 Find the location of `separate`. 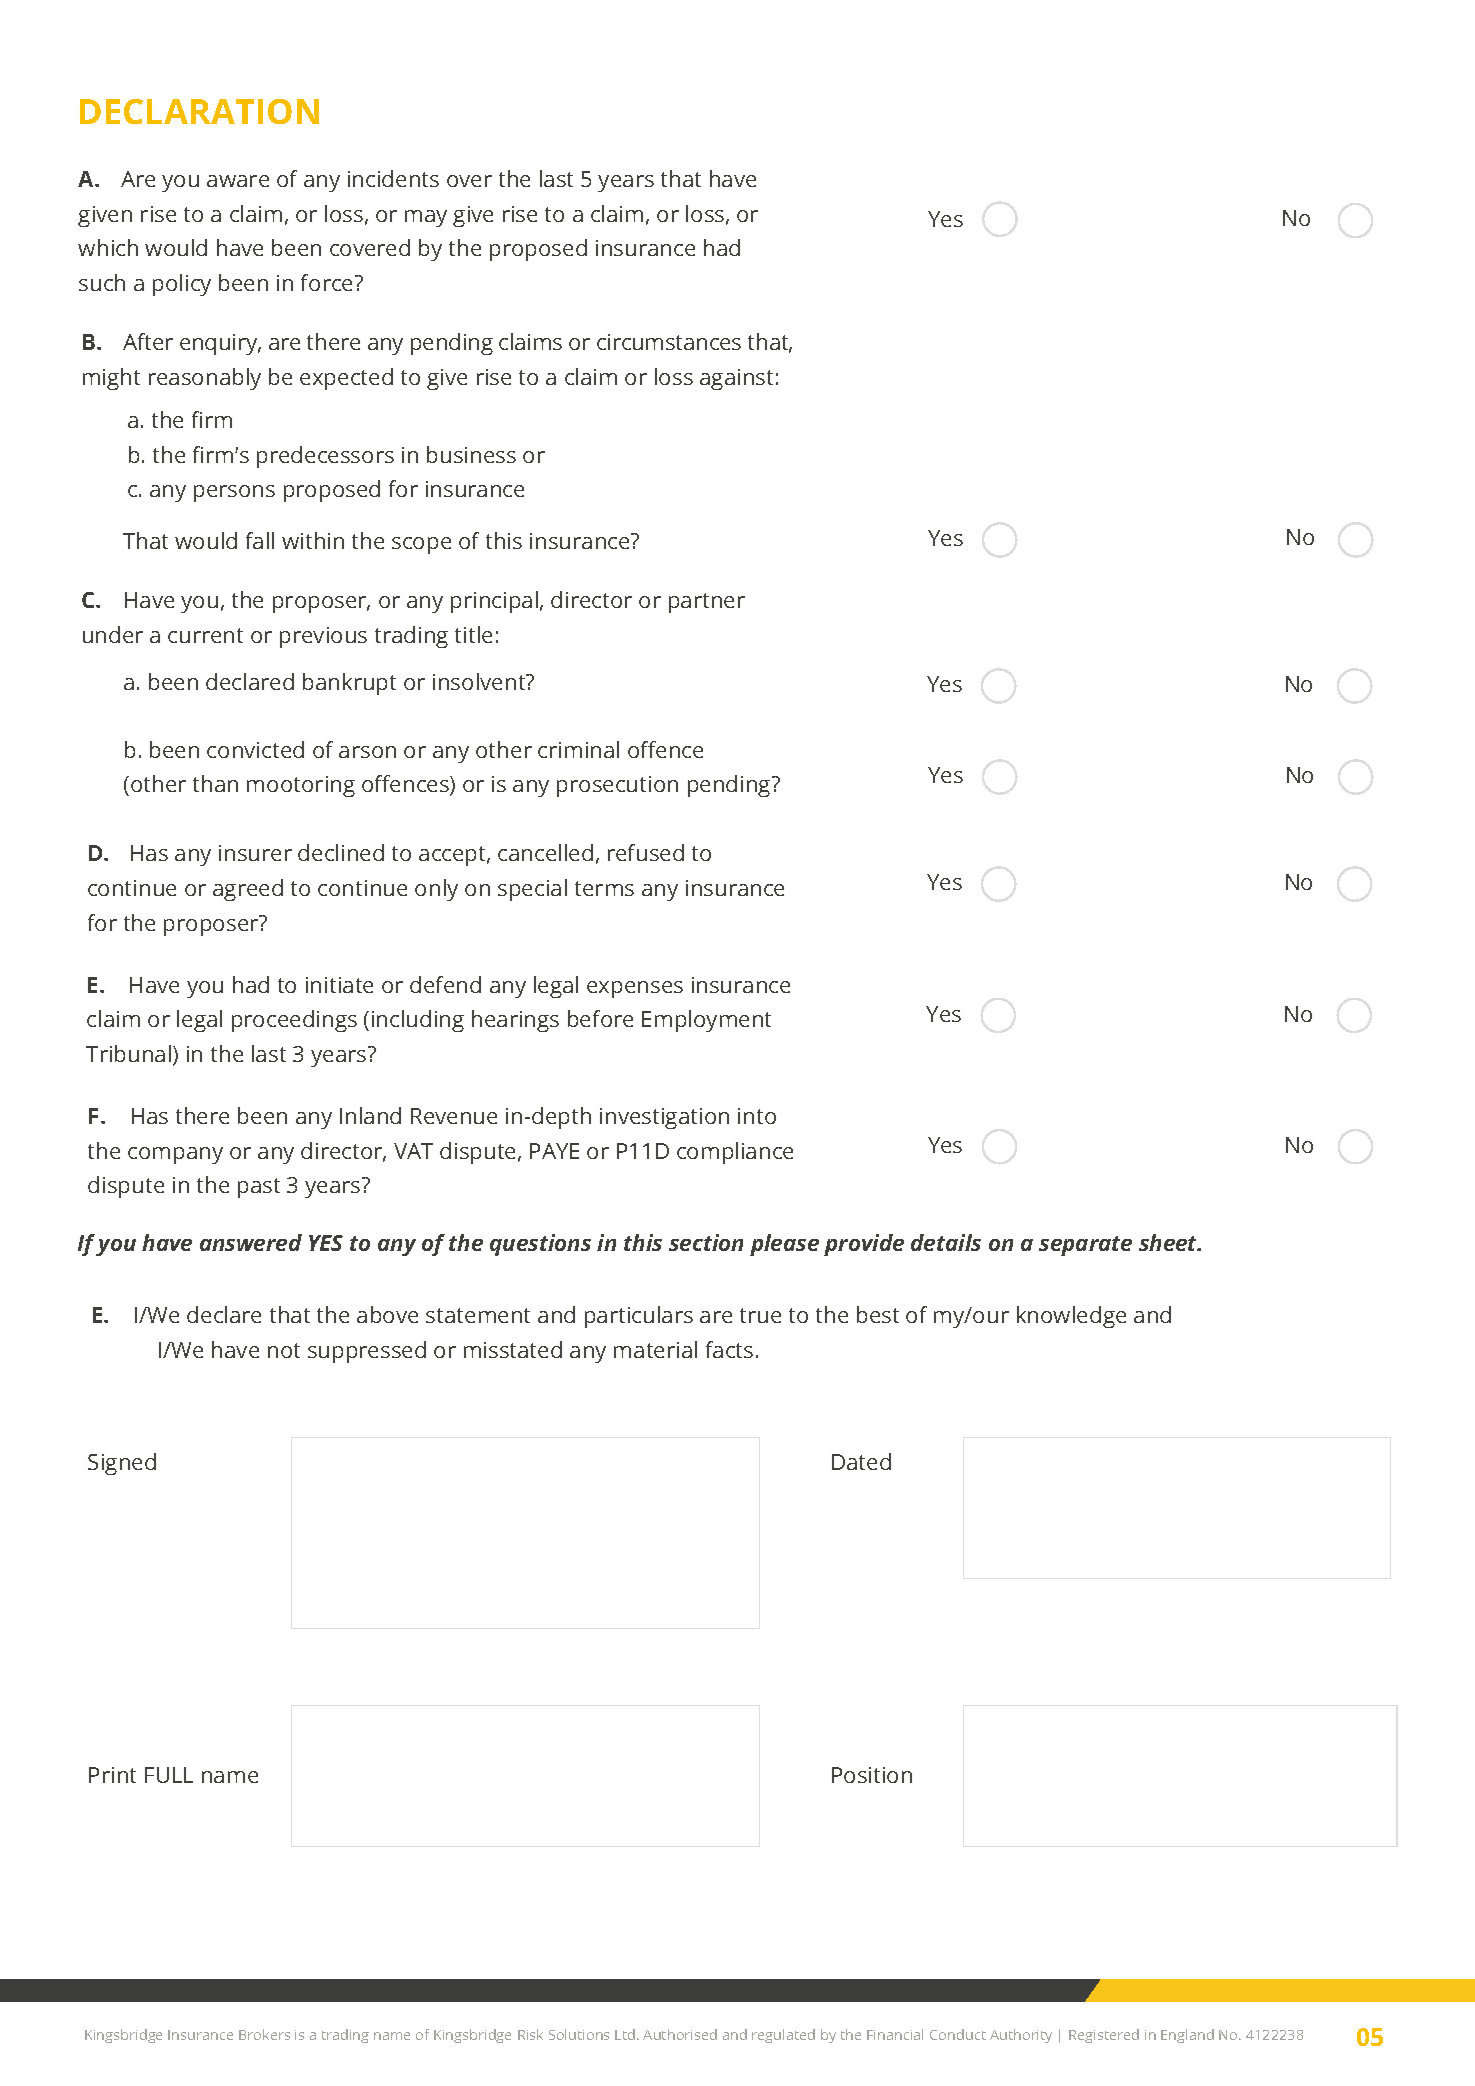

separate is located at coordinates (1085, 1246).
